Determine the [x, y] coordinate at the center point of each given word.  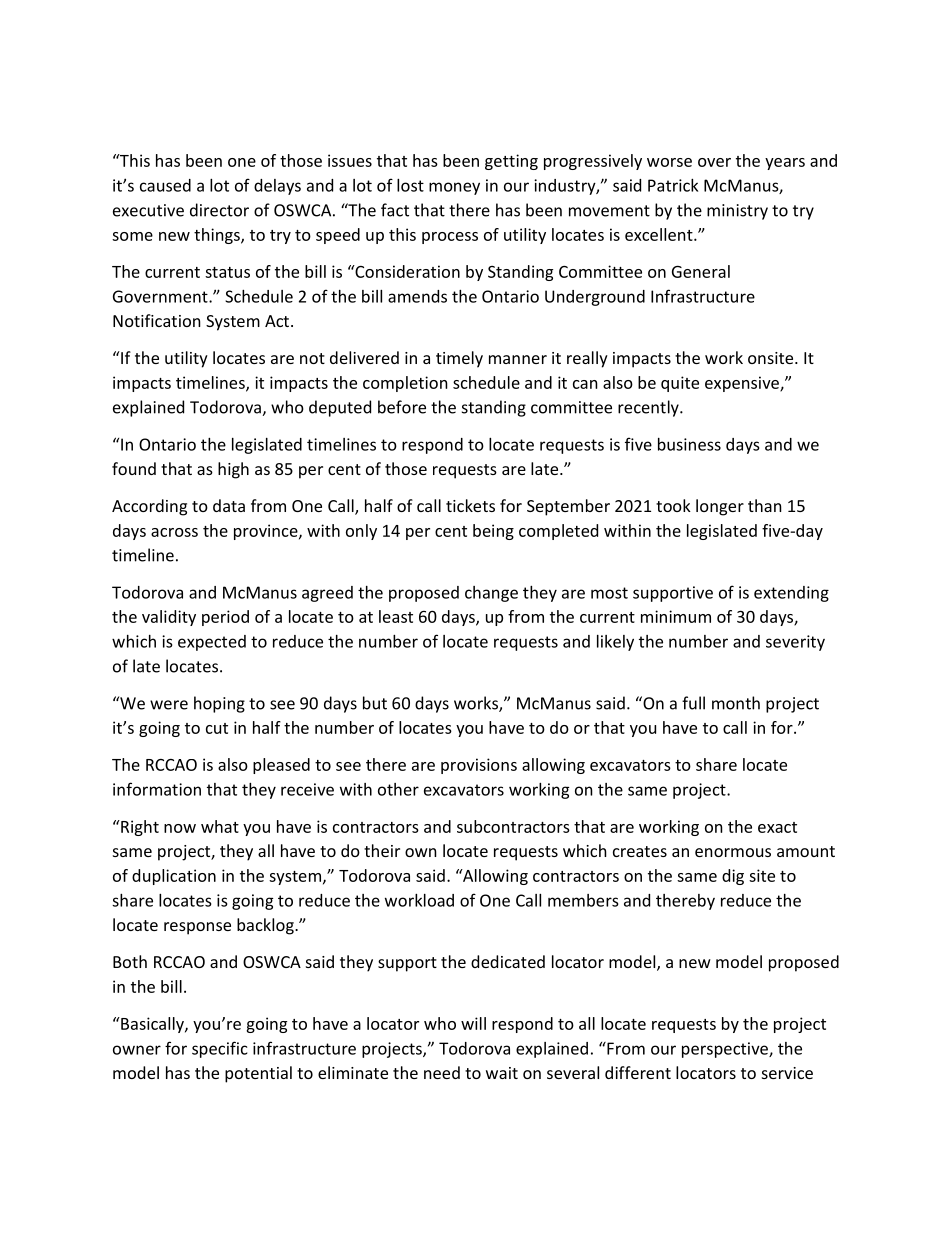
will [473, 1023]
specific [219, 1049]
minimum [676, 616]
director [219, 210]
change [491, 594]
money [454, 188]
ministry [737, 212]
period [225, 618]
